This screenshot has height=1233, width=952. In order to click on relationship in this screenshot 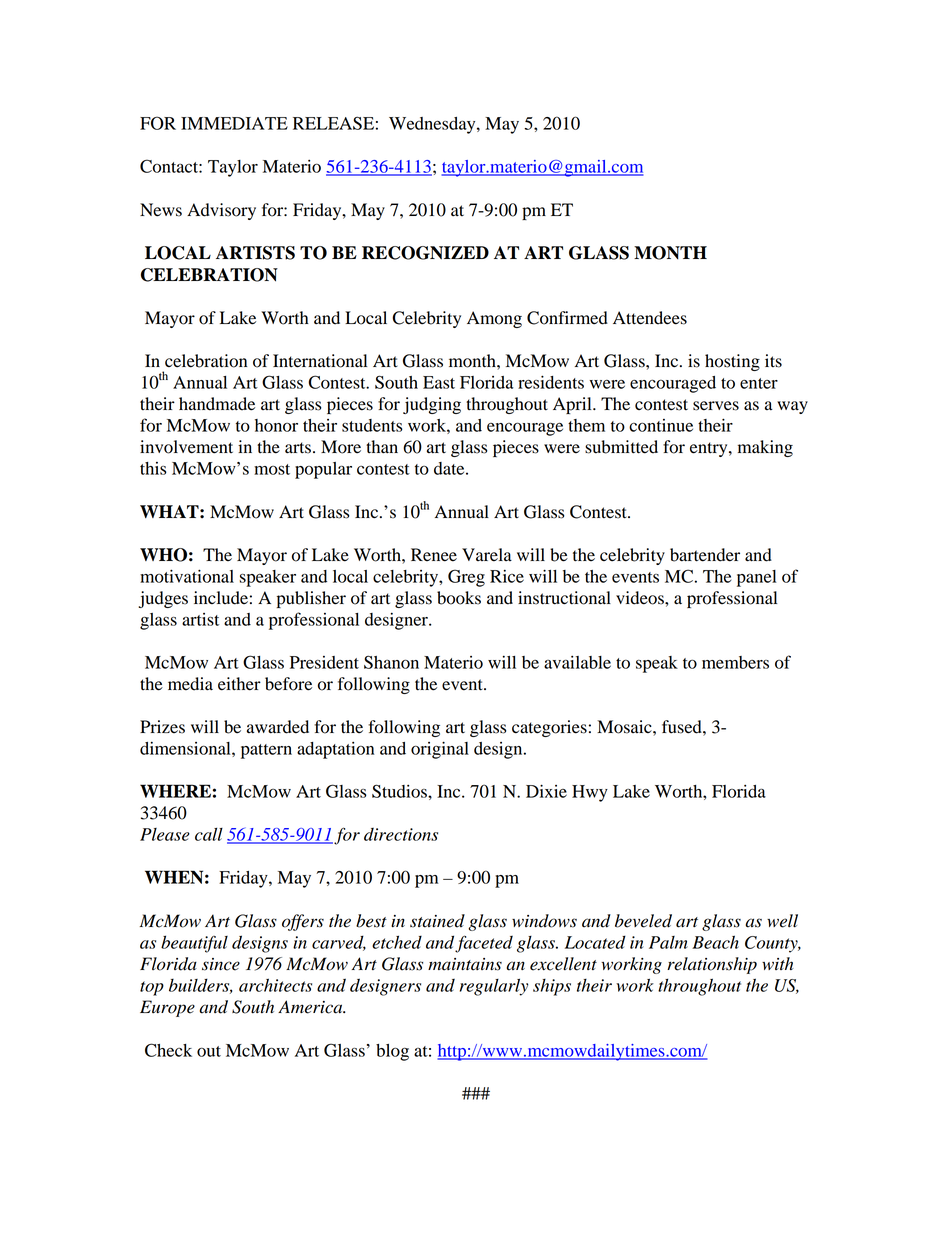, I will do `click(712, 965)`.
